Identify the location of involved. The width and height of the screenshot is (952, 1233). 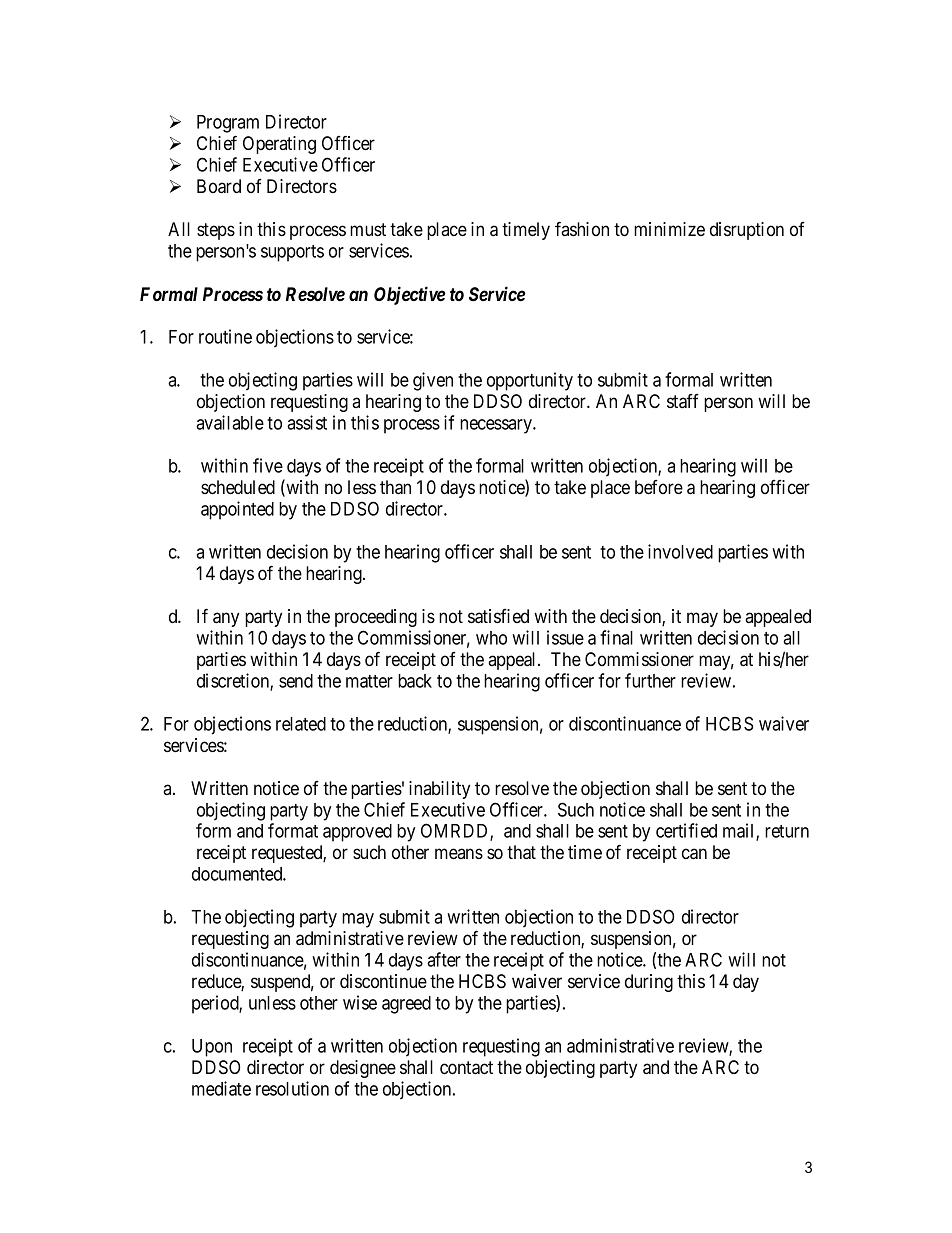
(680, 551).
